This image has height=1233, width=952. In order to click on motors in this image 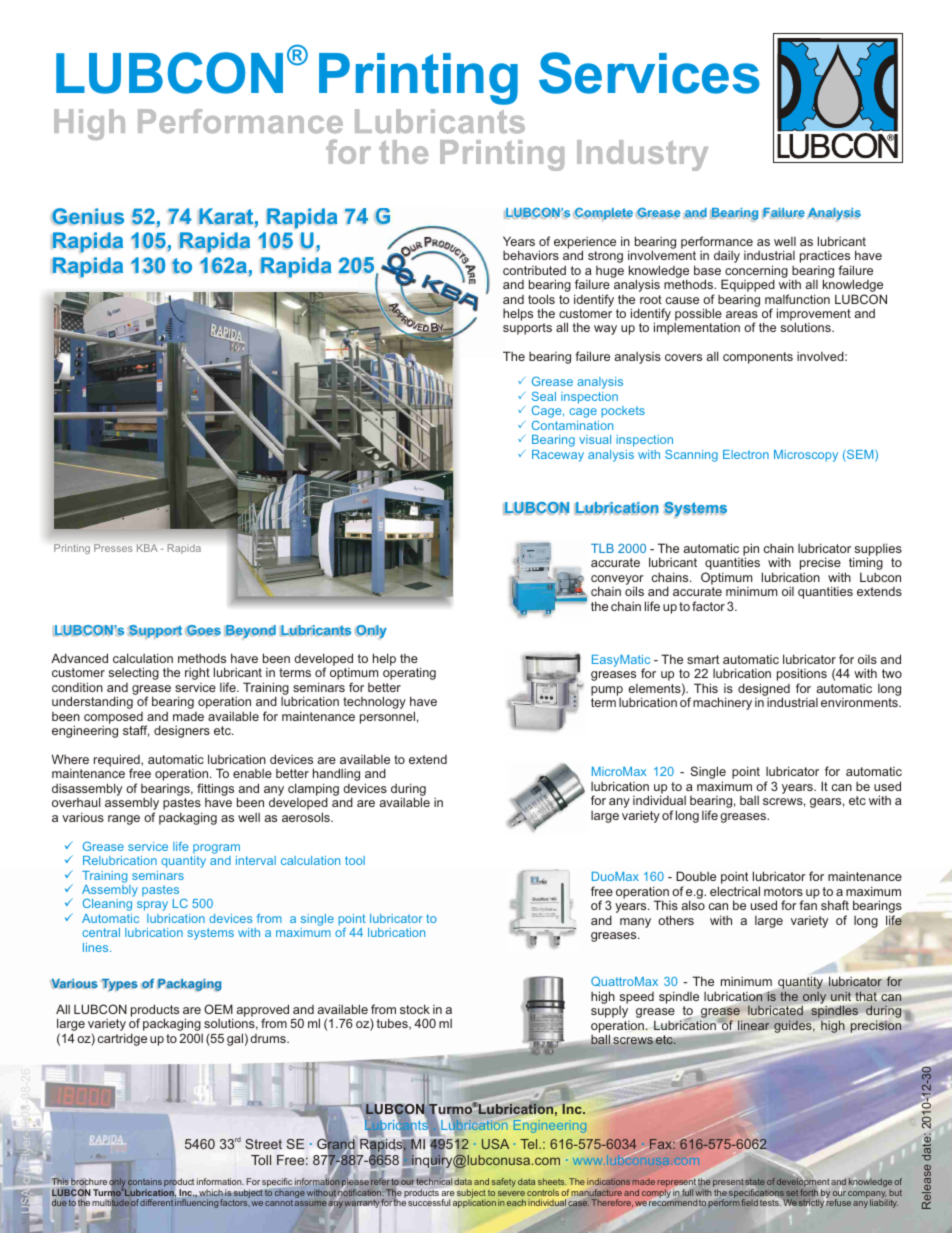, I will do `click(783, 891)`.
